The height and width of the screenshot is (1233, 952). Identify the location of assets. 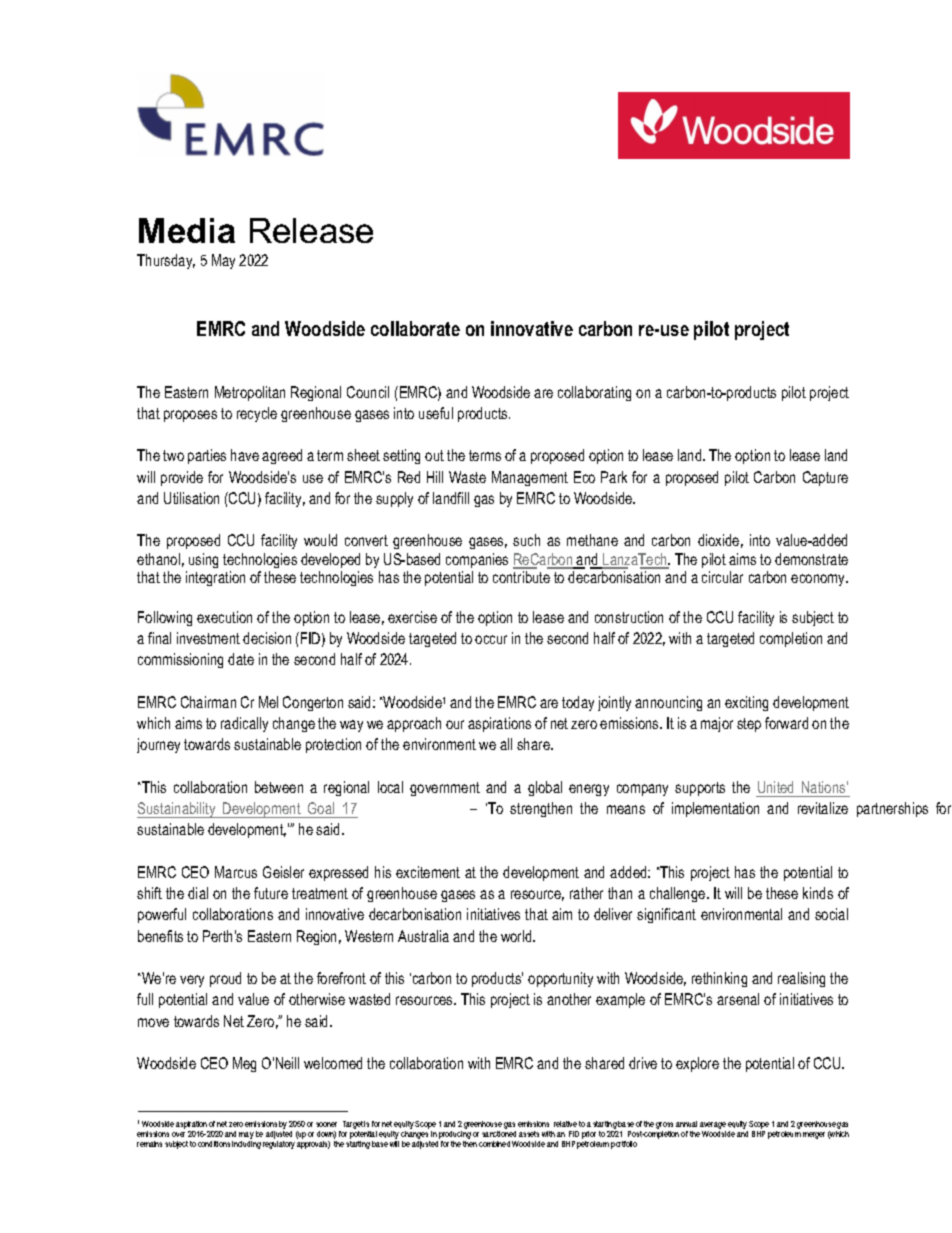
(529, 1134).
